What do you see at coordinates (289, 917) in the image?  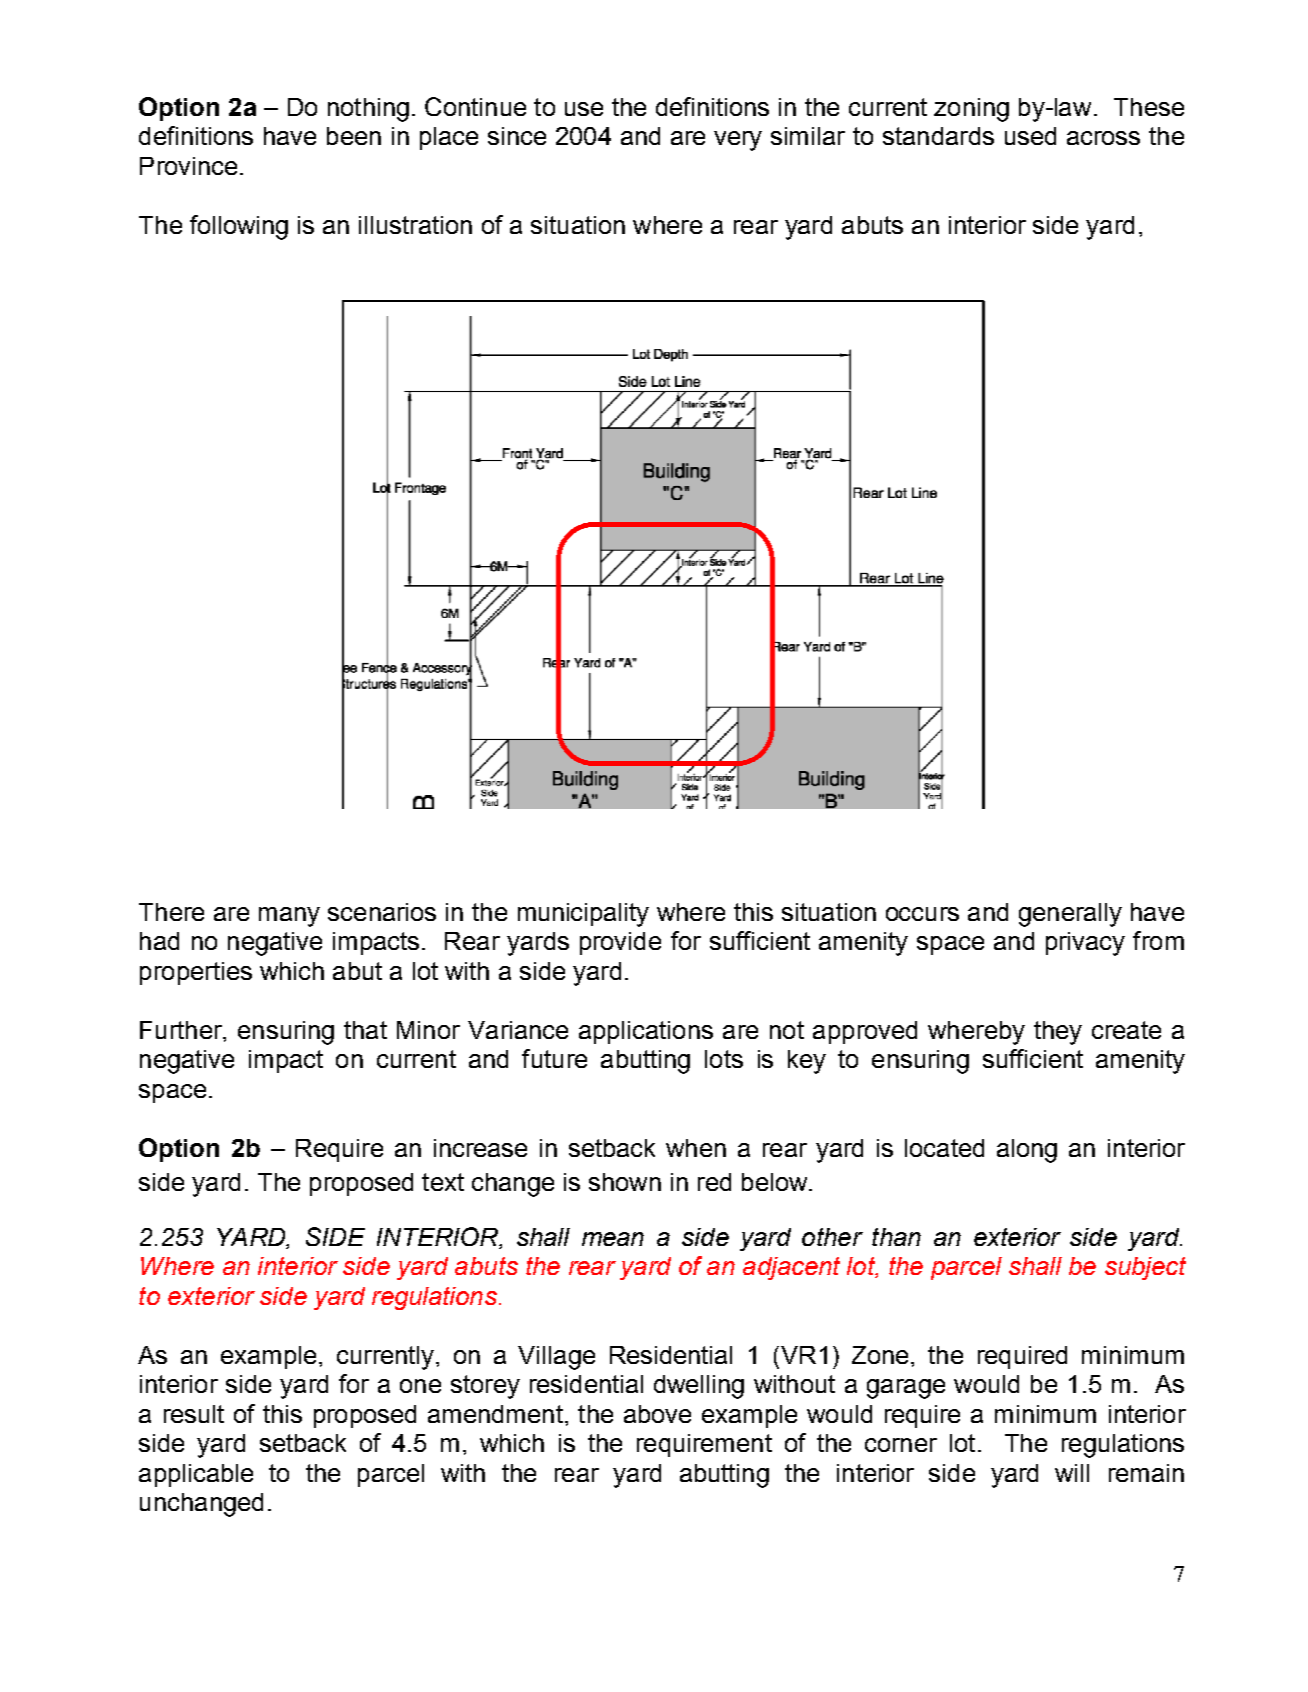 I see `many` at bounding box center [289, 917].
